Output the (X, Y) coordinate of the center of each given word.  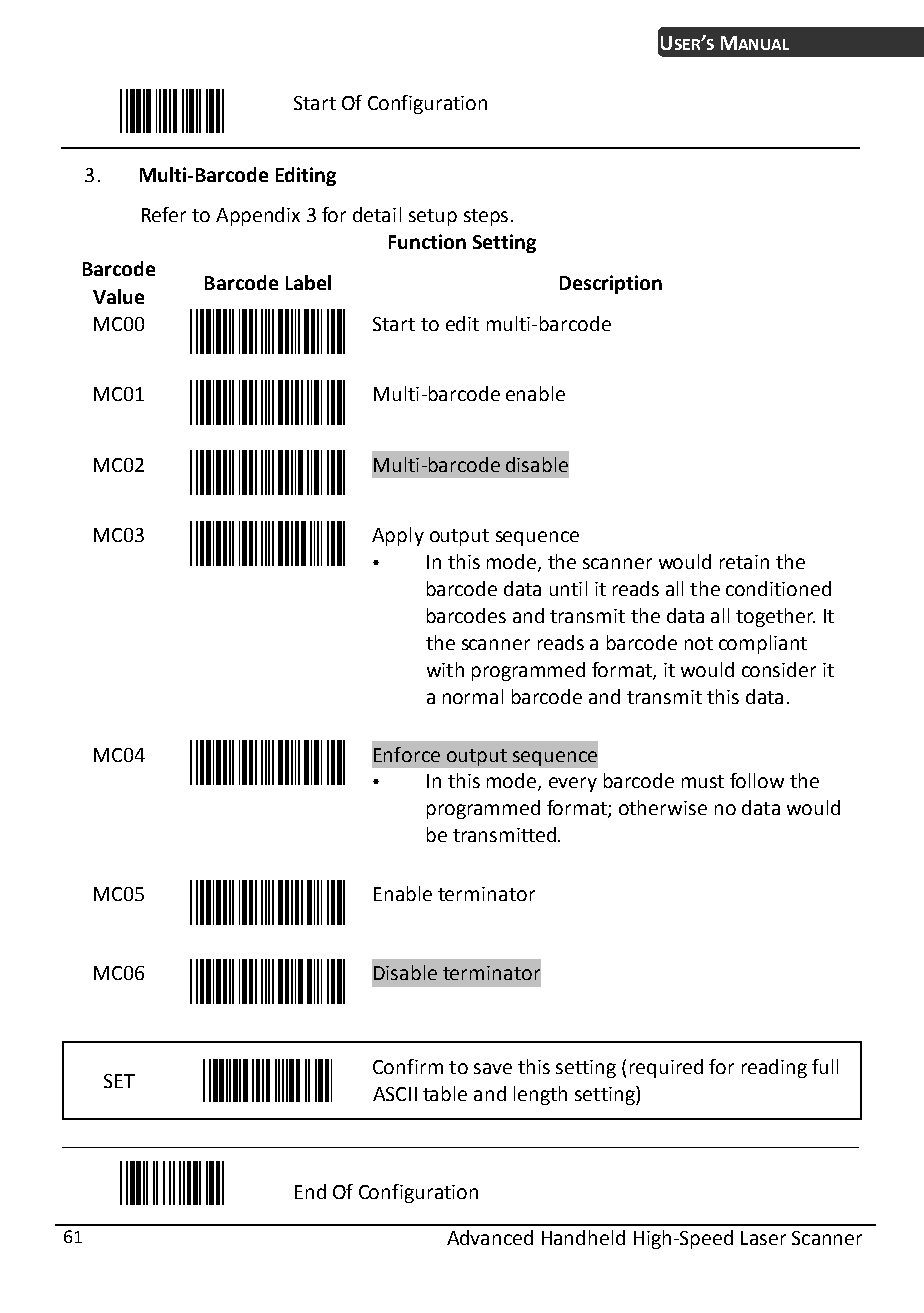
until (568, 588)
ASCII (395, 1094)
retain (744, 562)
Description (611, 284)
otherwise (663, 807)
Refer (164, 214)
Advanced (490, 1237)
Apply (398, 536)
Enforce (407, 754)
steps (486, 217)
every (573, 784)
